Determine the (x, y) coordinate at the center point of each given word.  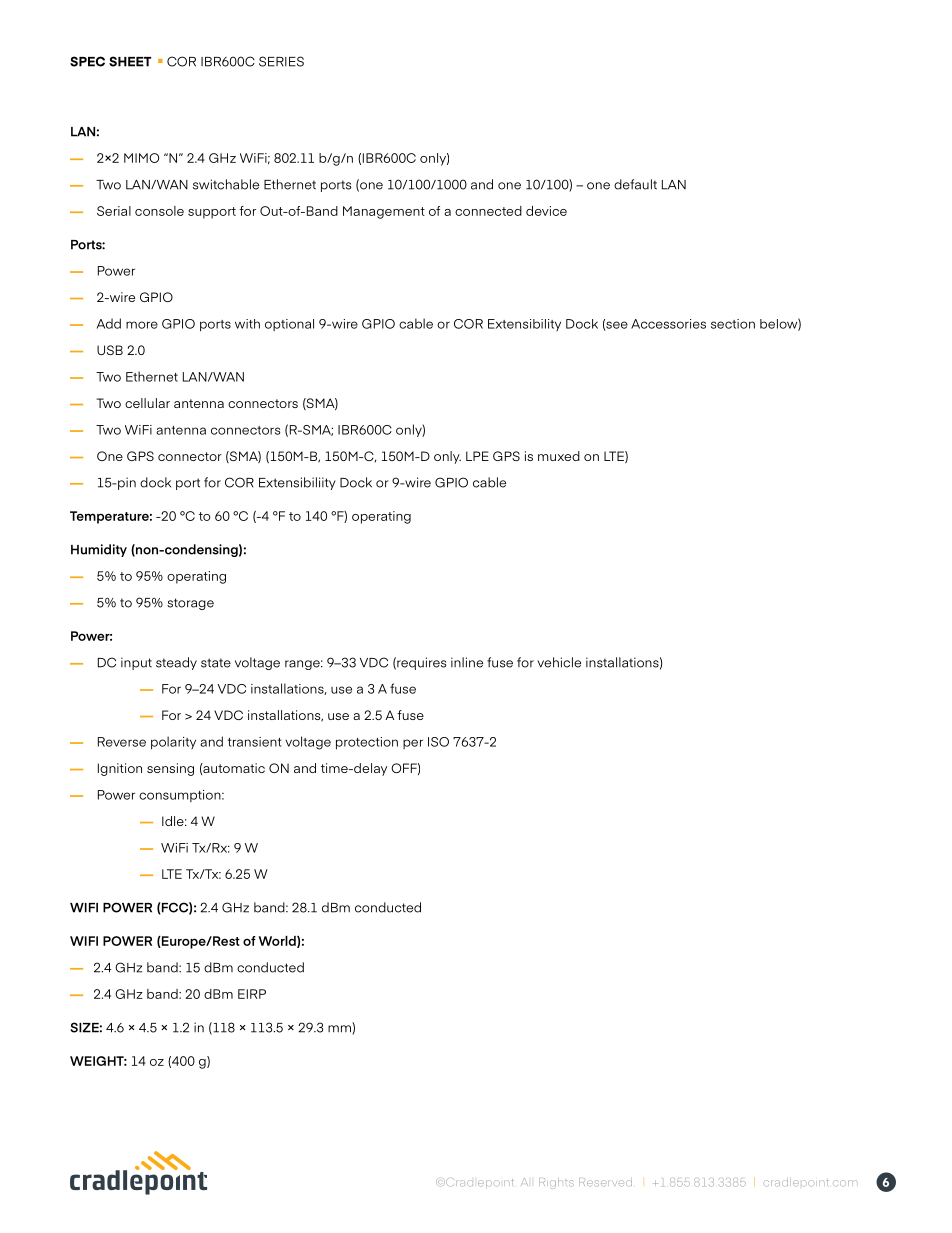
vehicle (559, 662)
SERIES (281, 61)
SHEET (130, 61)
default (635, 184)
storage (190, 604)
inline (467, 662)
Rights (556, 1183)
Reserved (605, 1182)
